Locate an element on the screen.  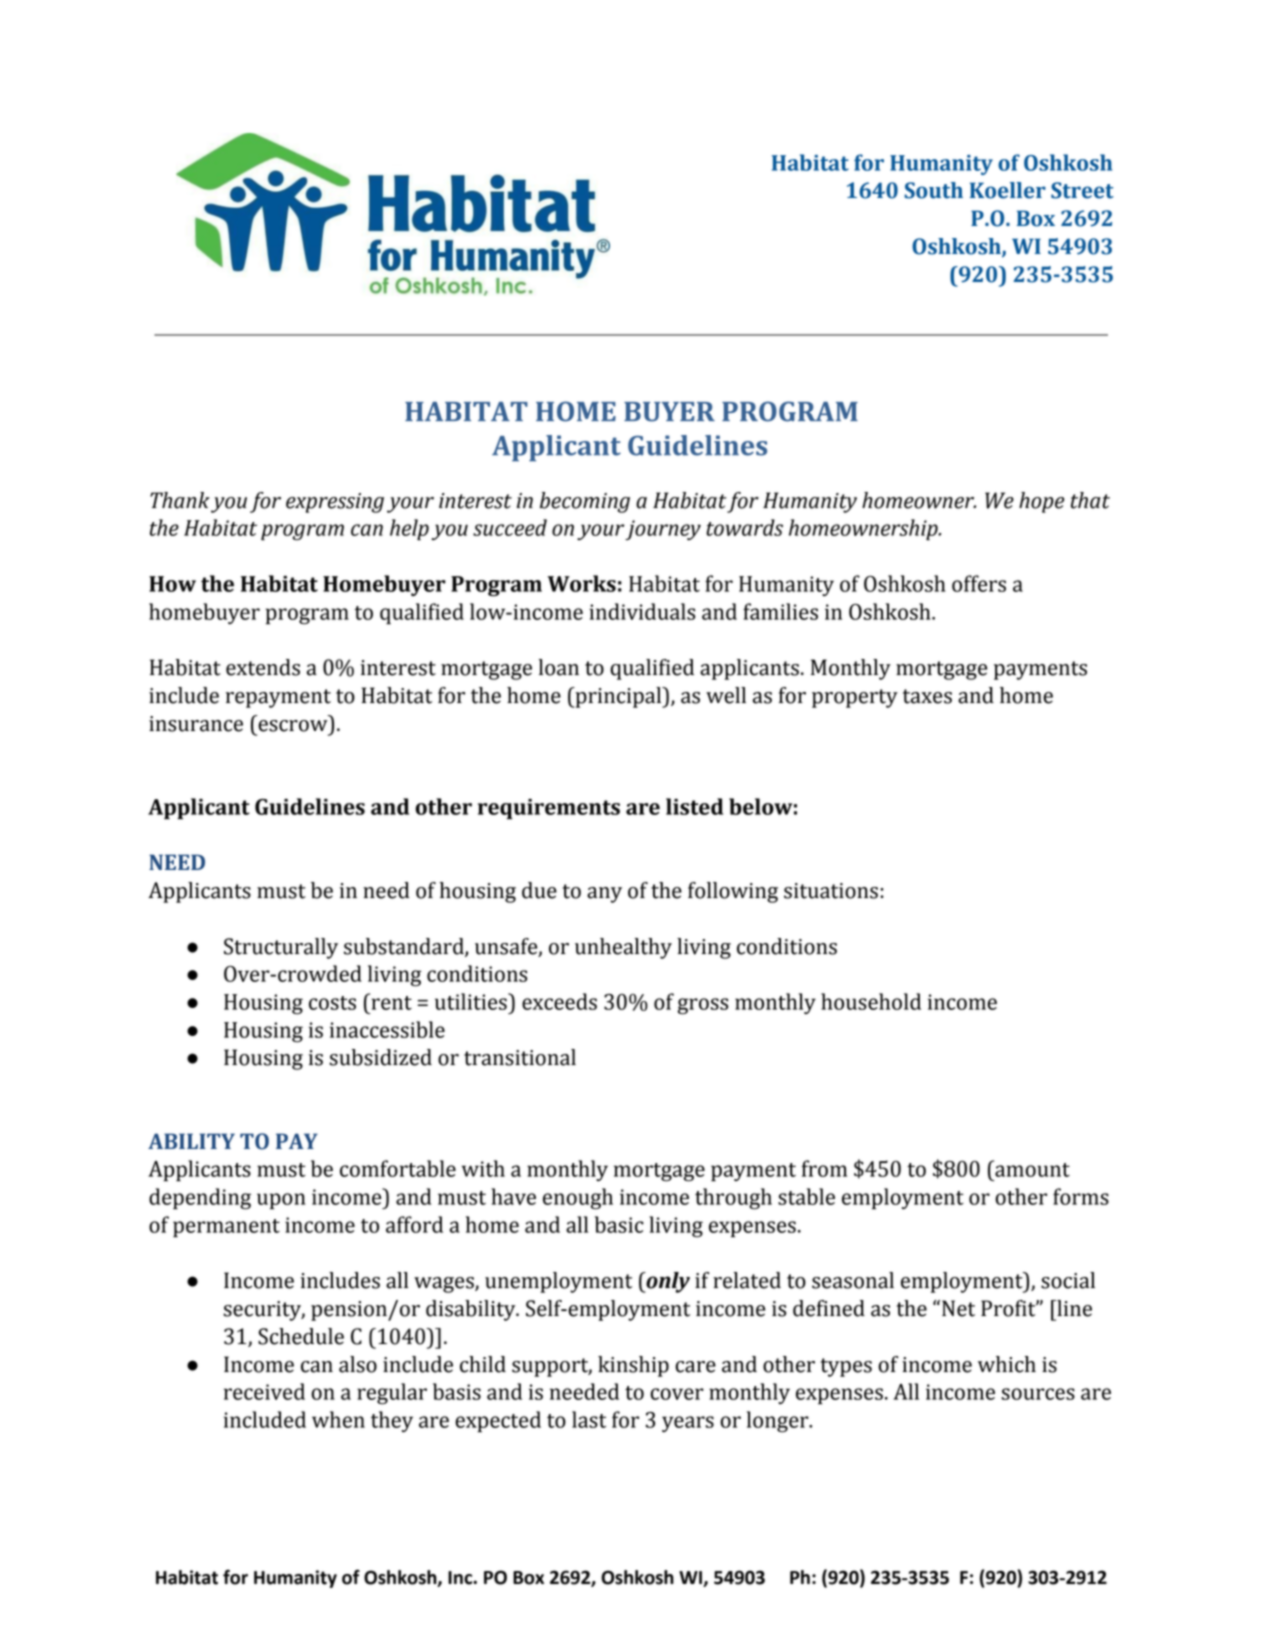
amount is located at coordinates (1031, 1169).
